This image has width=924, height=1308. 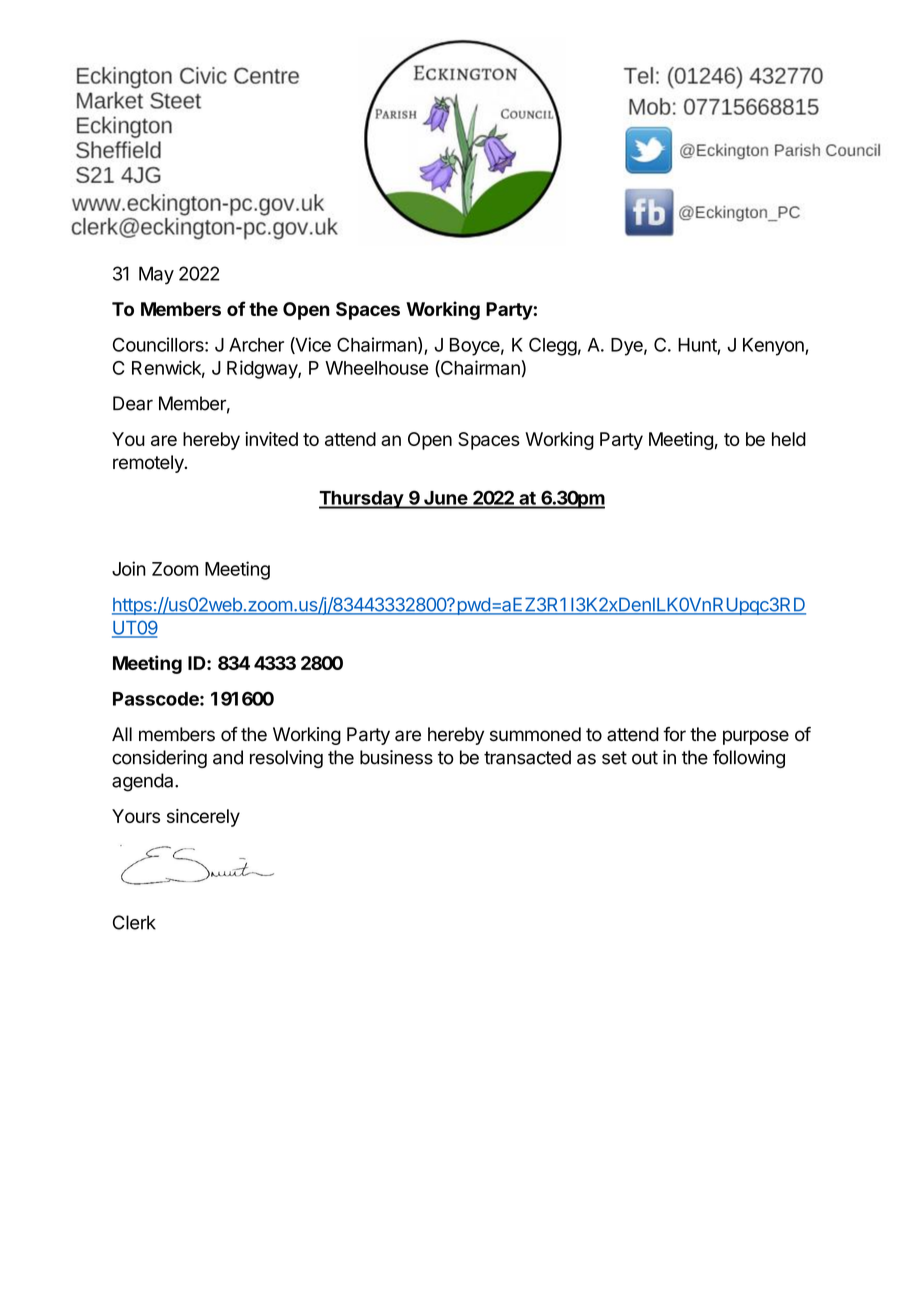 What do you see at coordinates (149, 464) in the image?
I see `remotely` at bounding box center [149, 464].
